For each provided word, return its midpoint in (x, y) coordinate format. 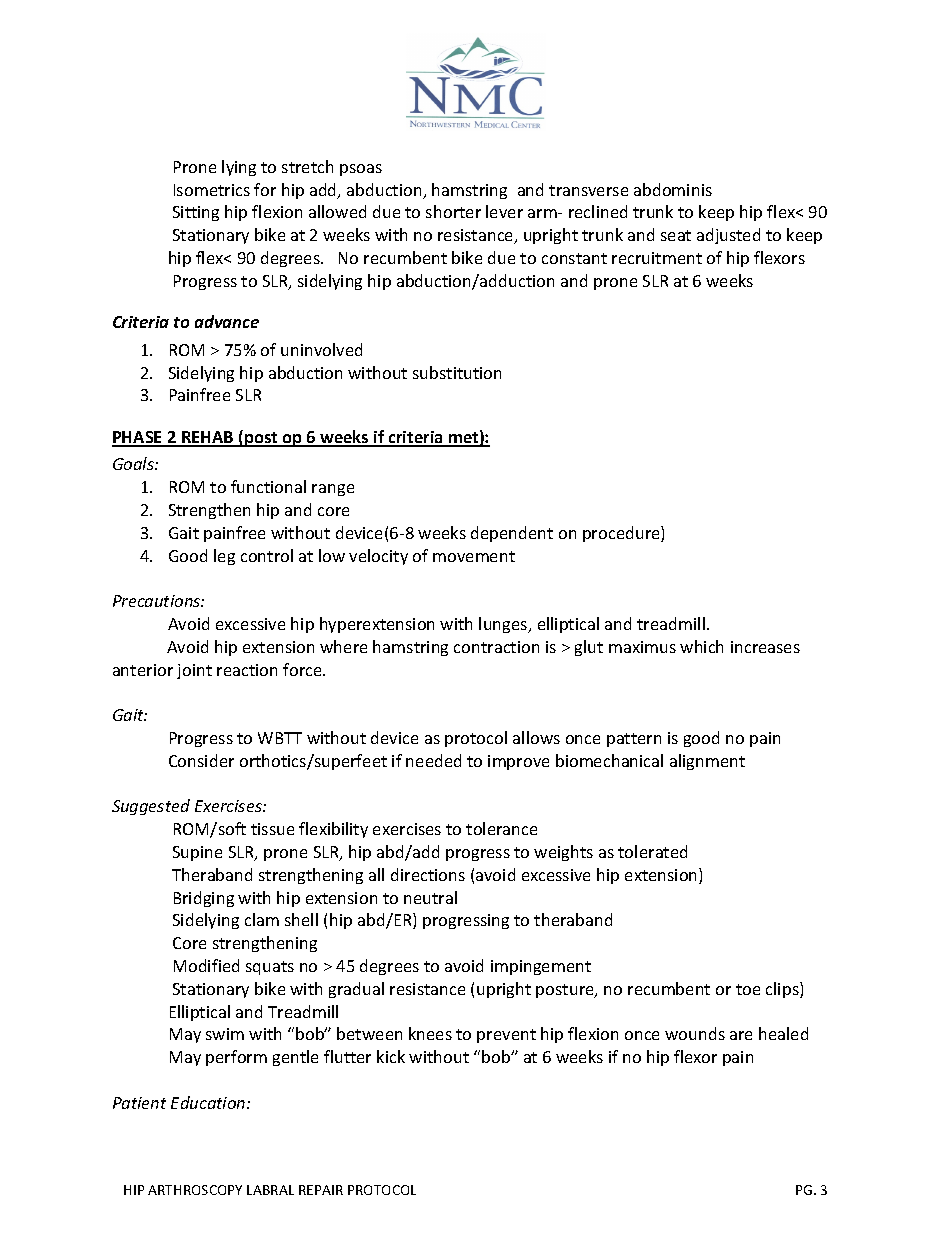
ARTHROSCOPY (195, 1190)
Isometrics (212, 190)
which (701, 646)
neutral (430, 897)
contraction (496, 647)
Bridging (204, 899)
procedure (622, 534)
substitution (457, 372)
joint (194, 671)
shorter (453, 211)
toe (748, 989)
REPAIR (321, 1190)
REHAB (208, 438)
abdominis (673, 189)
